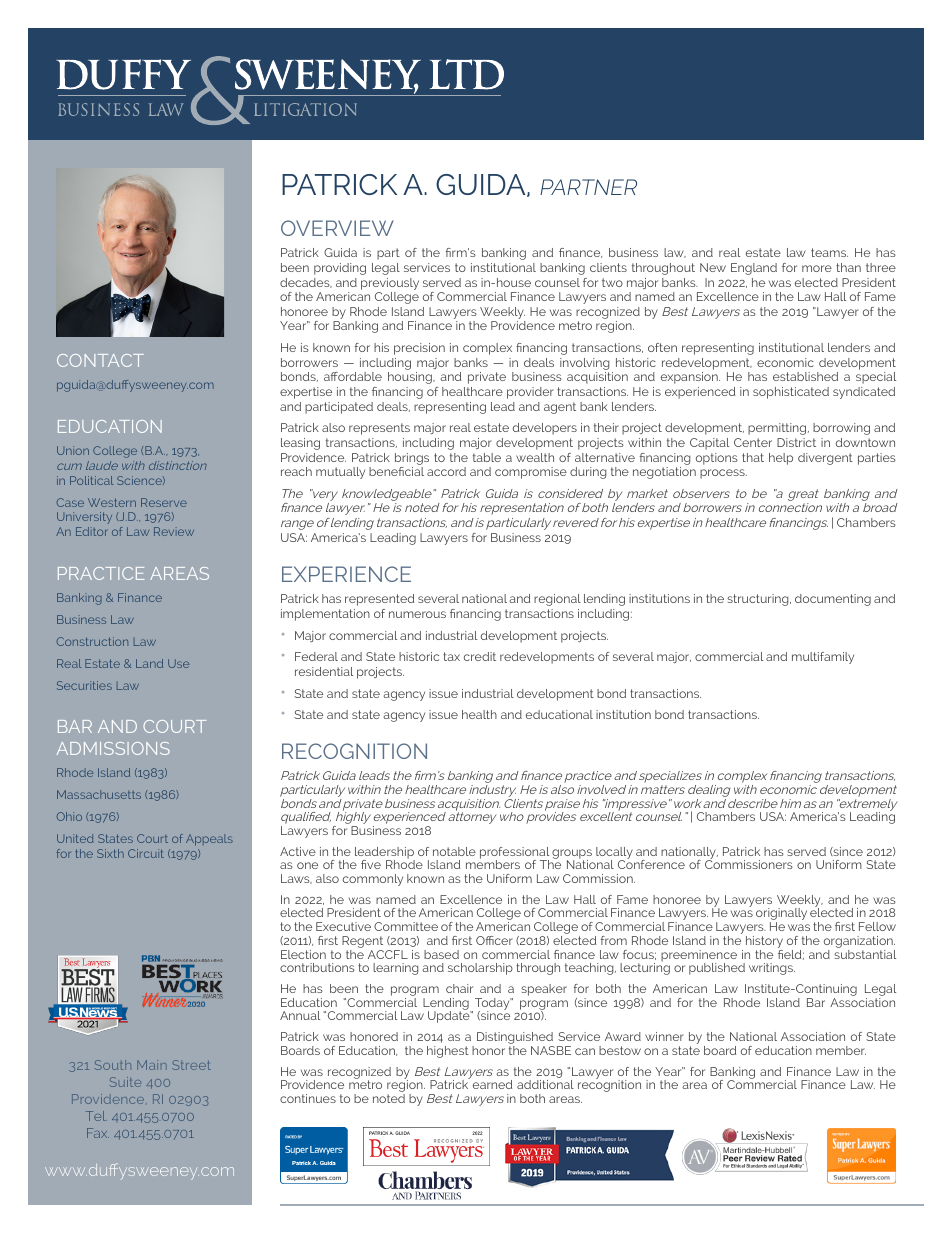  What do you see at coordinates (390, 284) in the image?
I see `previously` at bounding box center [390, 284].
